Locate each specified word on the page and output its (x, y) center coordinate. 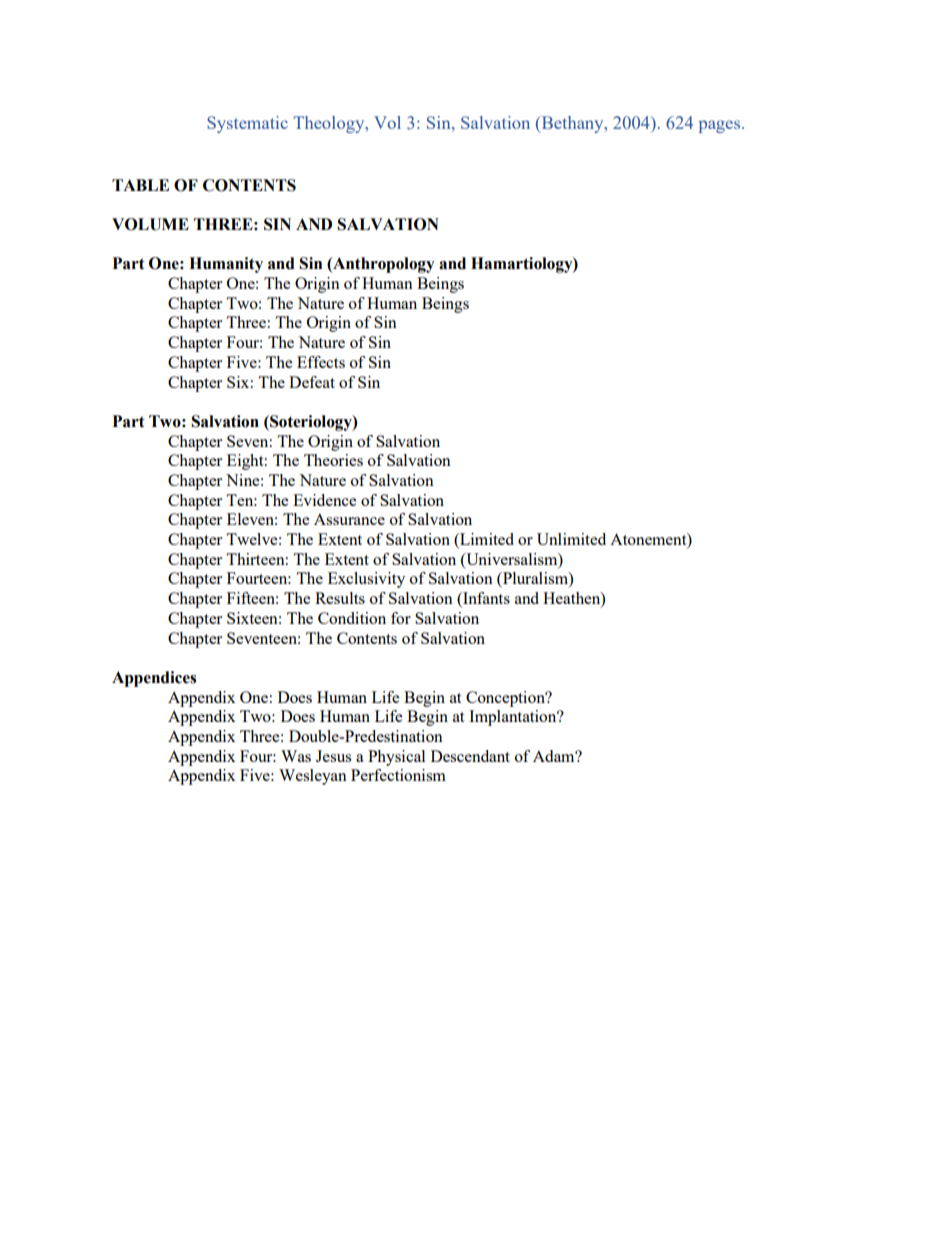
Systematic (247, 124)
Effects (321, 362)
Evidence (324, 500)
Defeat (312, 382)
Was (296, 756)
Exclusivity (366, 580)
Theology (330, 124)
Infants (485, 599)
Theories (333, 460)
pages (721, 126)
